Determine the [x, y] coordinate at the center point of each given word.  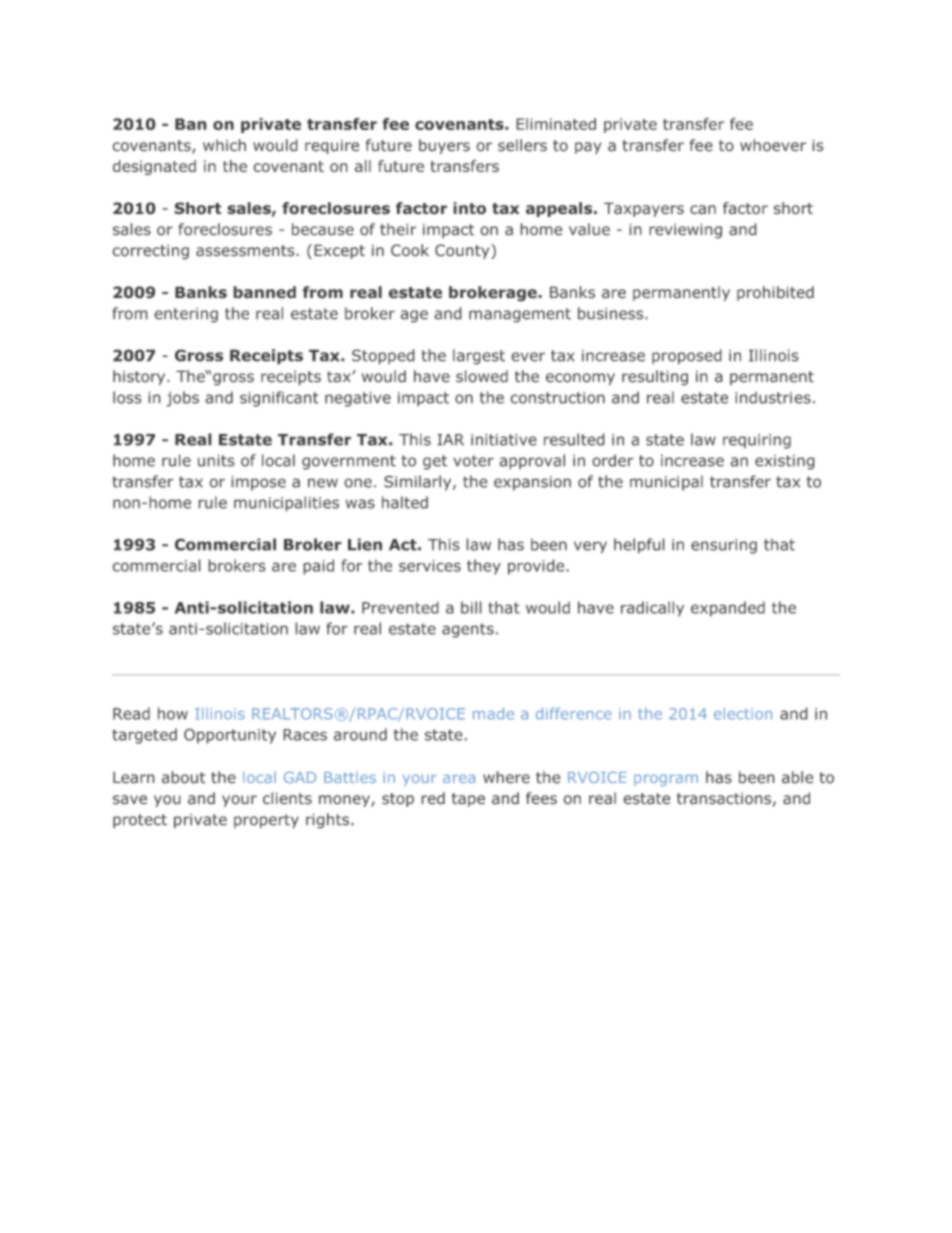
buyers [444, 146]
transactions [724, 799]
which [224, 145]
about [184, 777]
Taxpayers [644, 209]
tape [468, 800]
